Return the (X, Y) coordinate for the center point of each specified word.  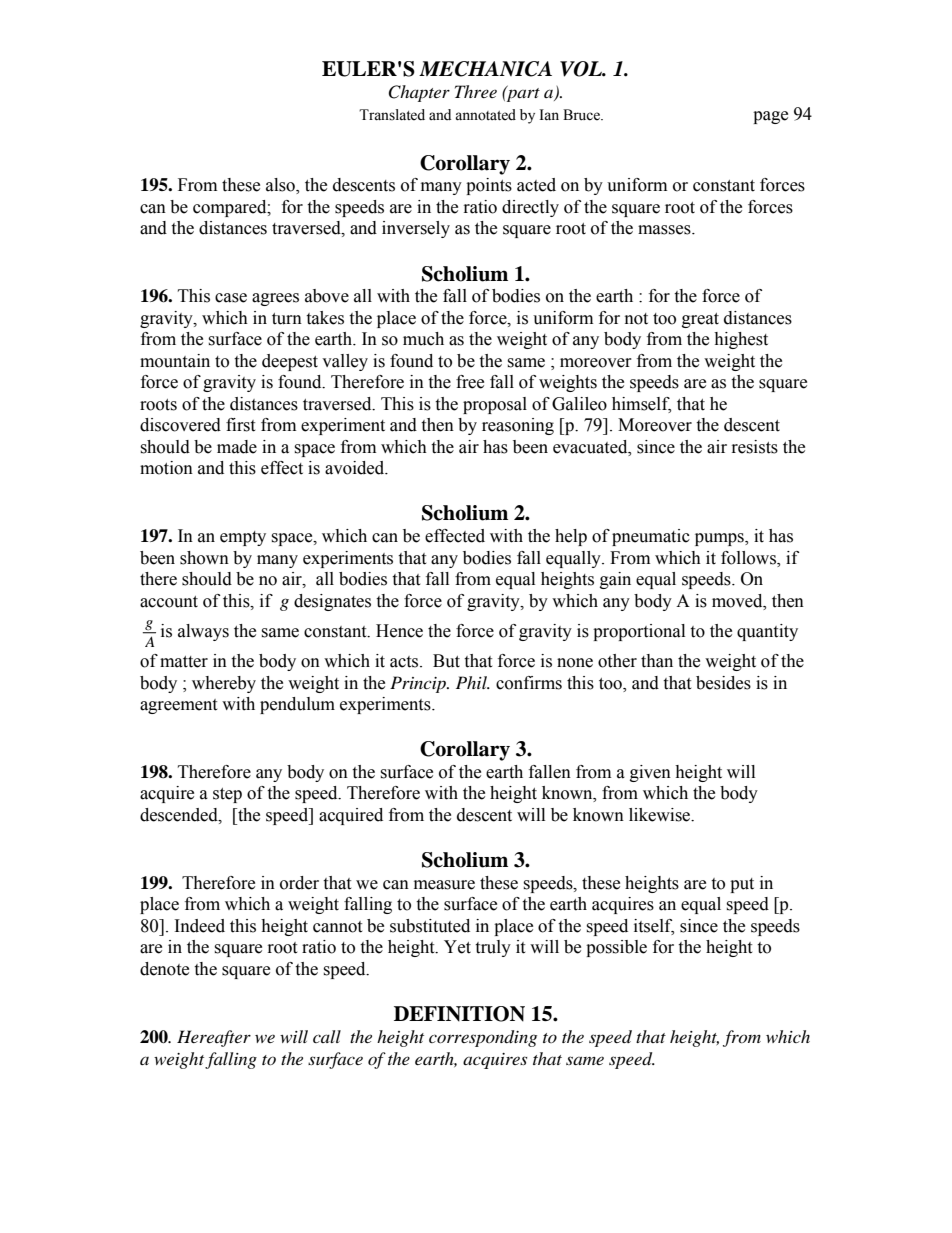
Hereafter (214, 1038)
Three (476, 91)
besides (723, 683)
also (281, 186)
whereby (224, 684)
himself (641, 404)
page (770, 117)
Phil (472, 682)
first (240, 425)
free (470, 382)
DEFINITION (459, 1014)
